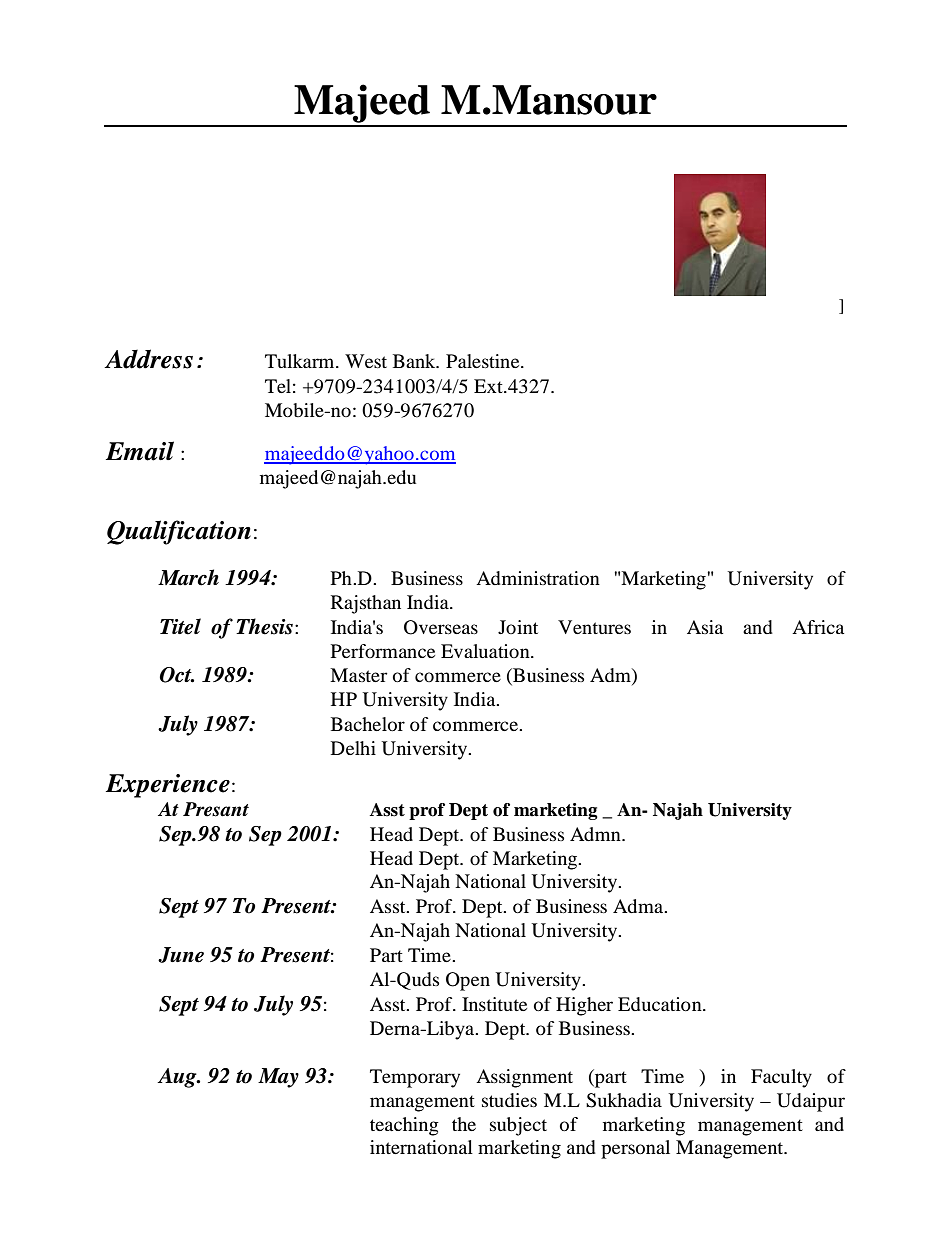 This image has width=952, height=1233. Describe the element at coordinates (661, 1004) in the image. I see `Education` at that location.
